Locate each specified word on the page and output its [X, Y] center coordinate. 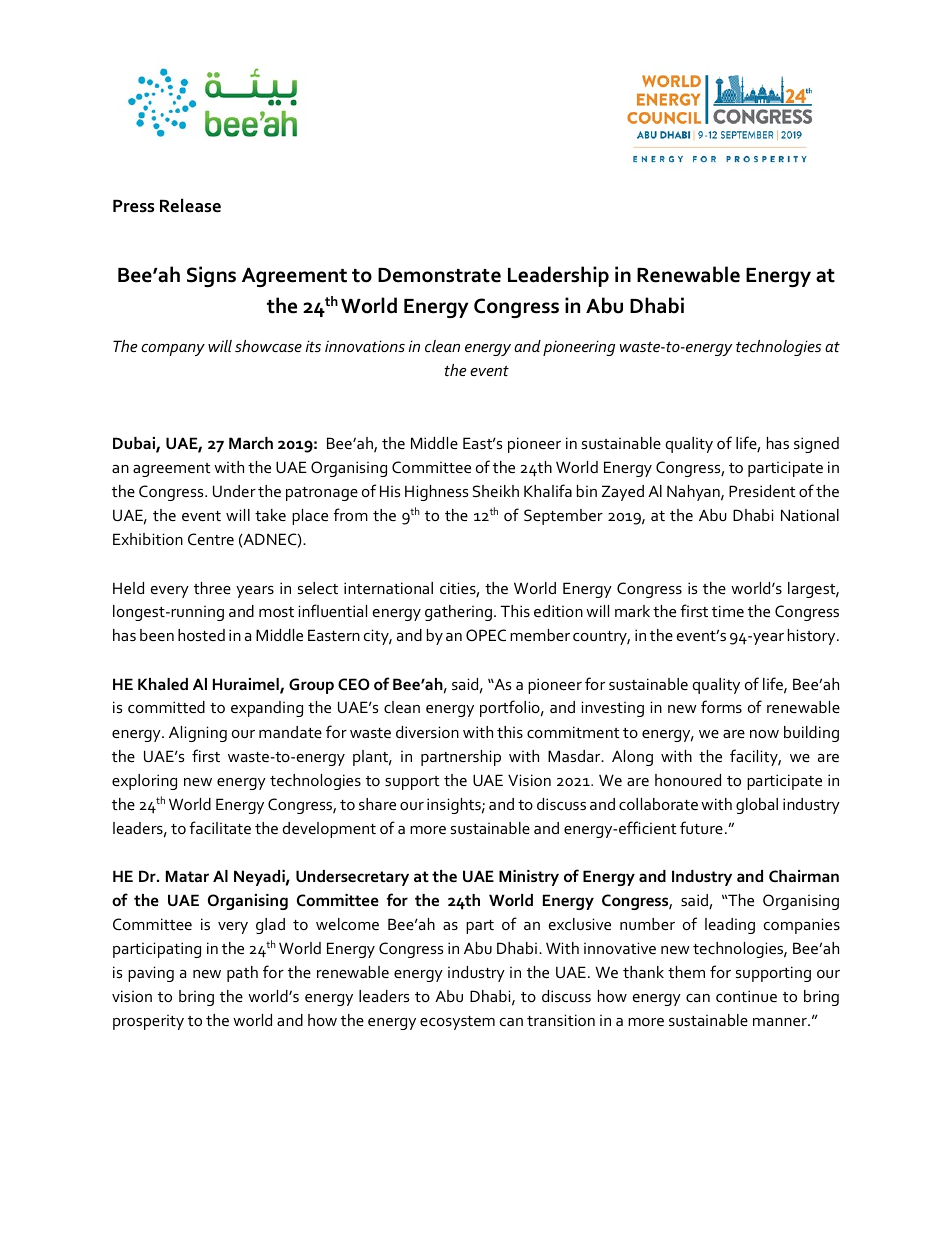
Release [190, 205]
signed [816, 445]
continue [746, 996]
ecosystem [457, 1023]
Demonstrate [439, 275]
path [242, 974]
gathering [460, 613]
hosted [201, 635]
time [728, 611]
